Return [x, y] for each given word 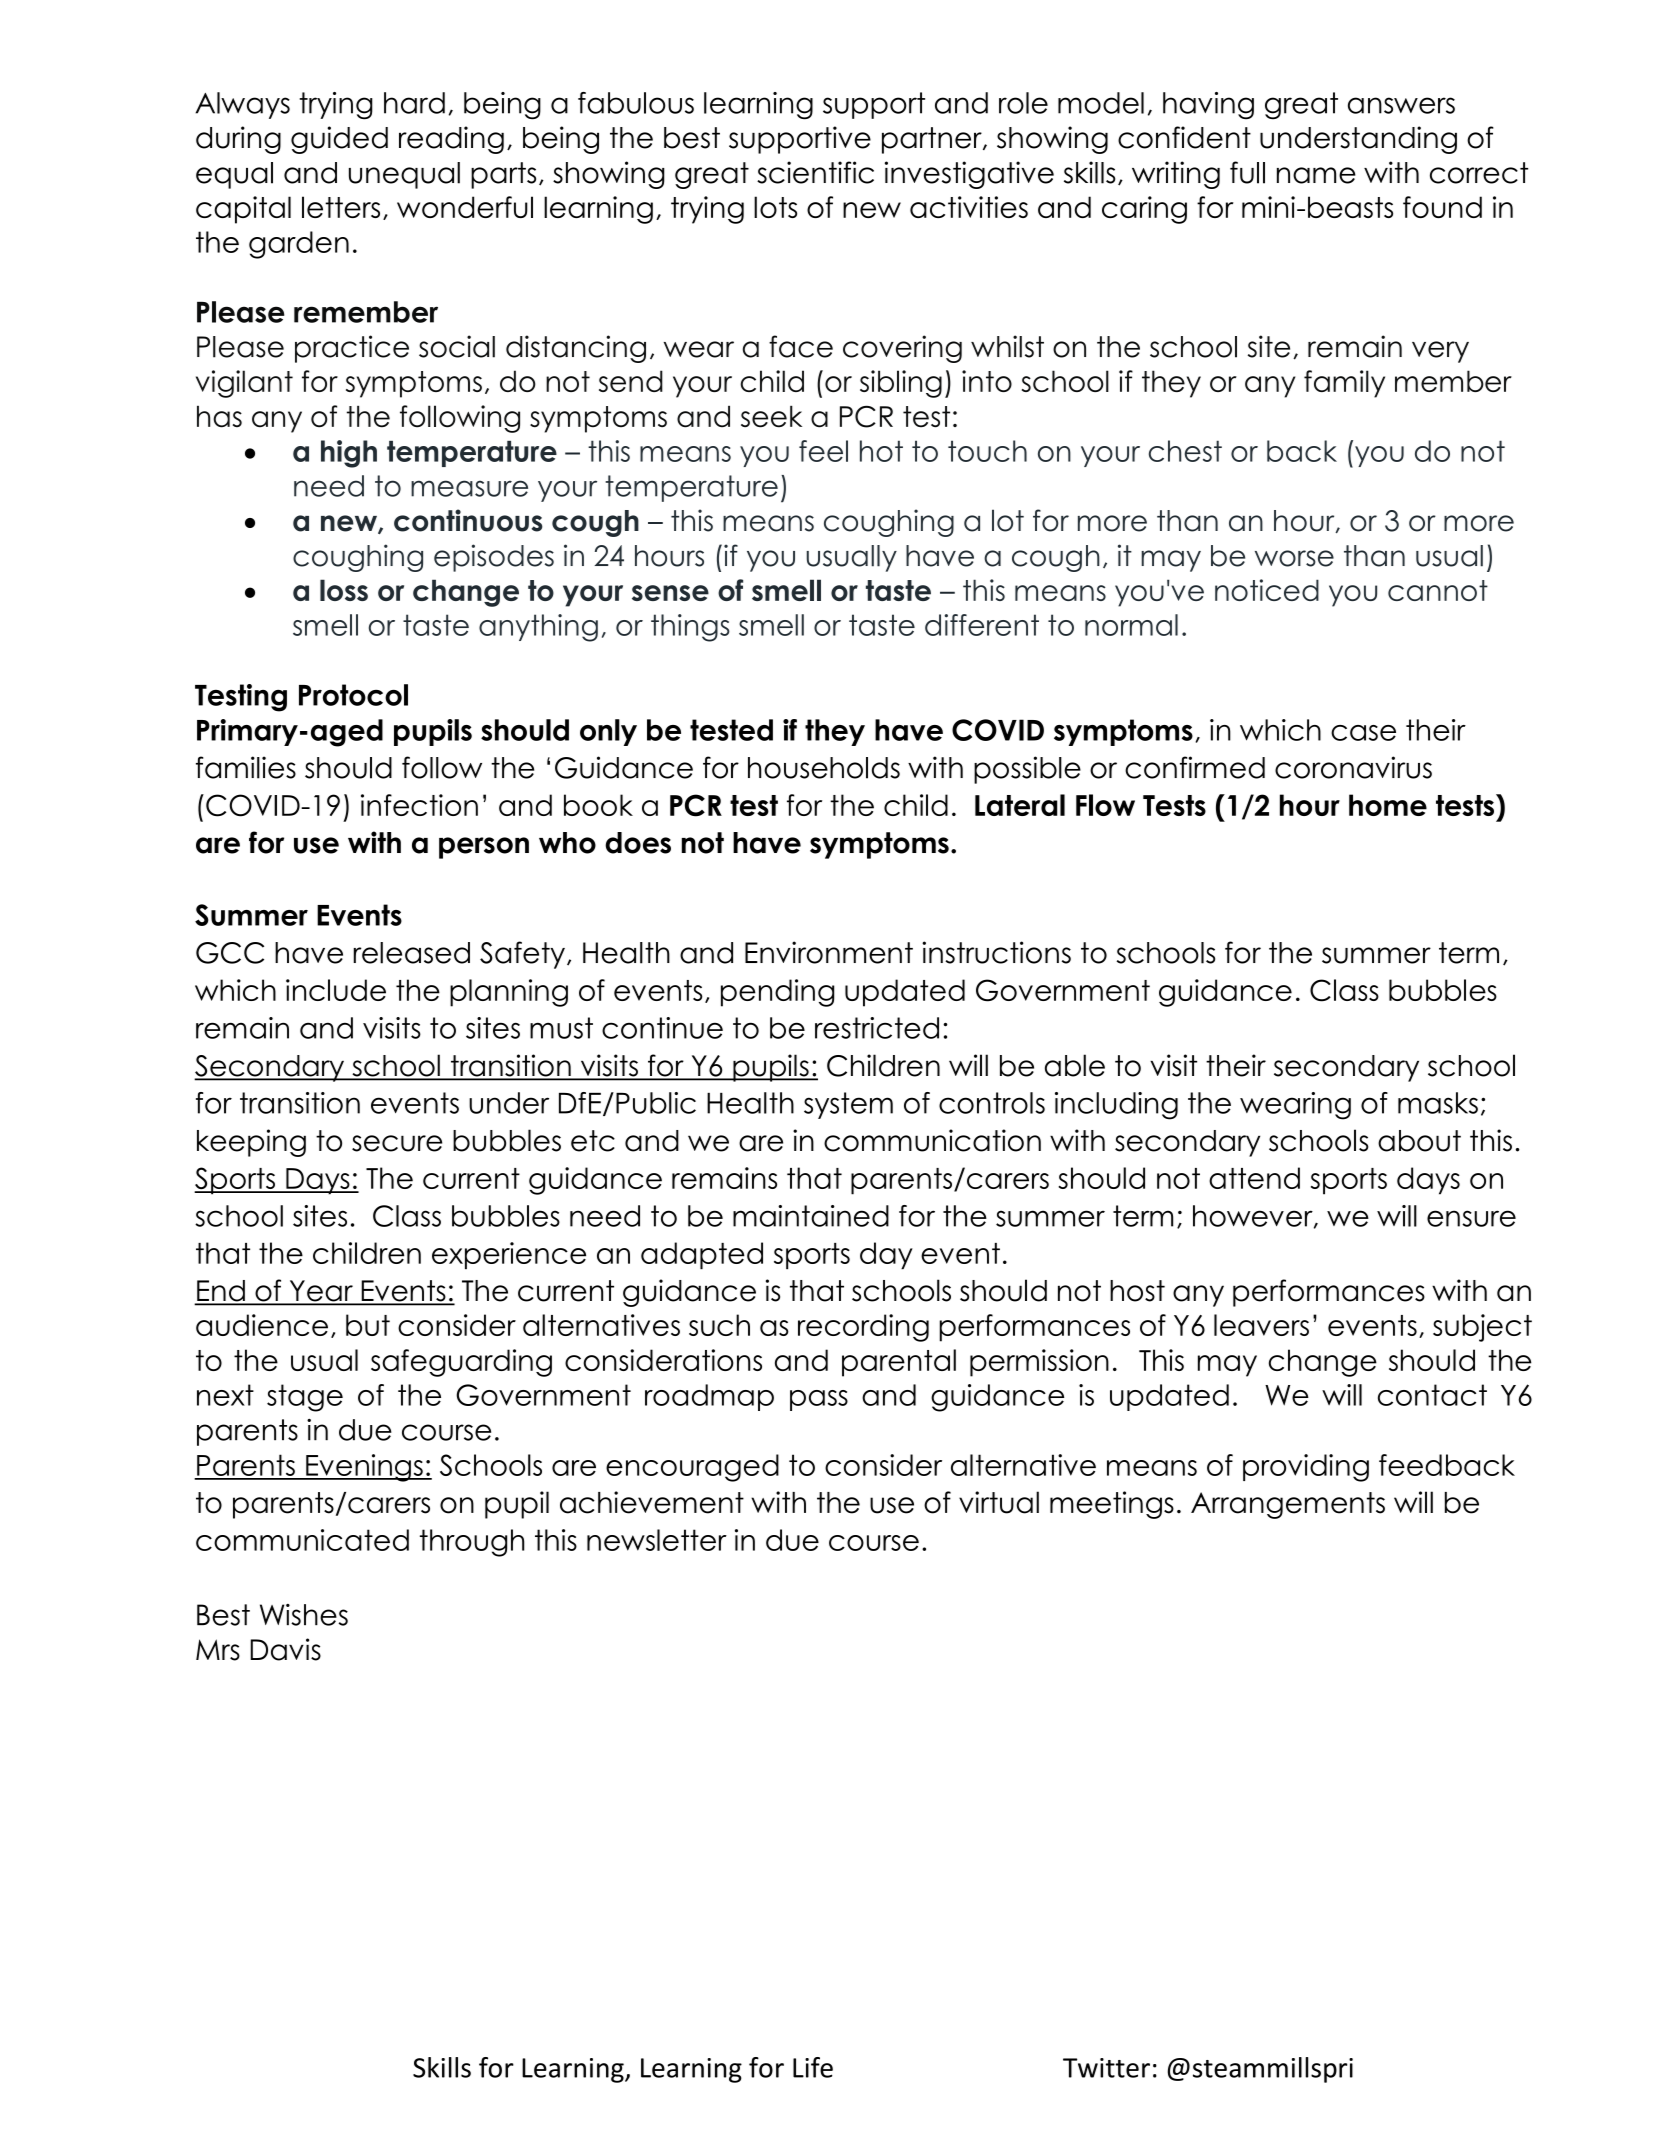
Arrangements [1288, 1505]
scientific [815, 172]
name [1316, 175]
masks [1438, 1103]
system [848, 1105]
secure [397, 1143]
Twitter [1106, 2068]
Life [813, 2067]
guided [339, 140]
